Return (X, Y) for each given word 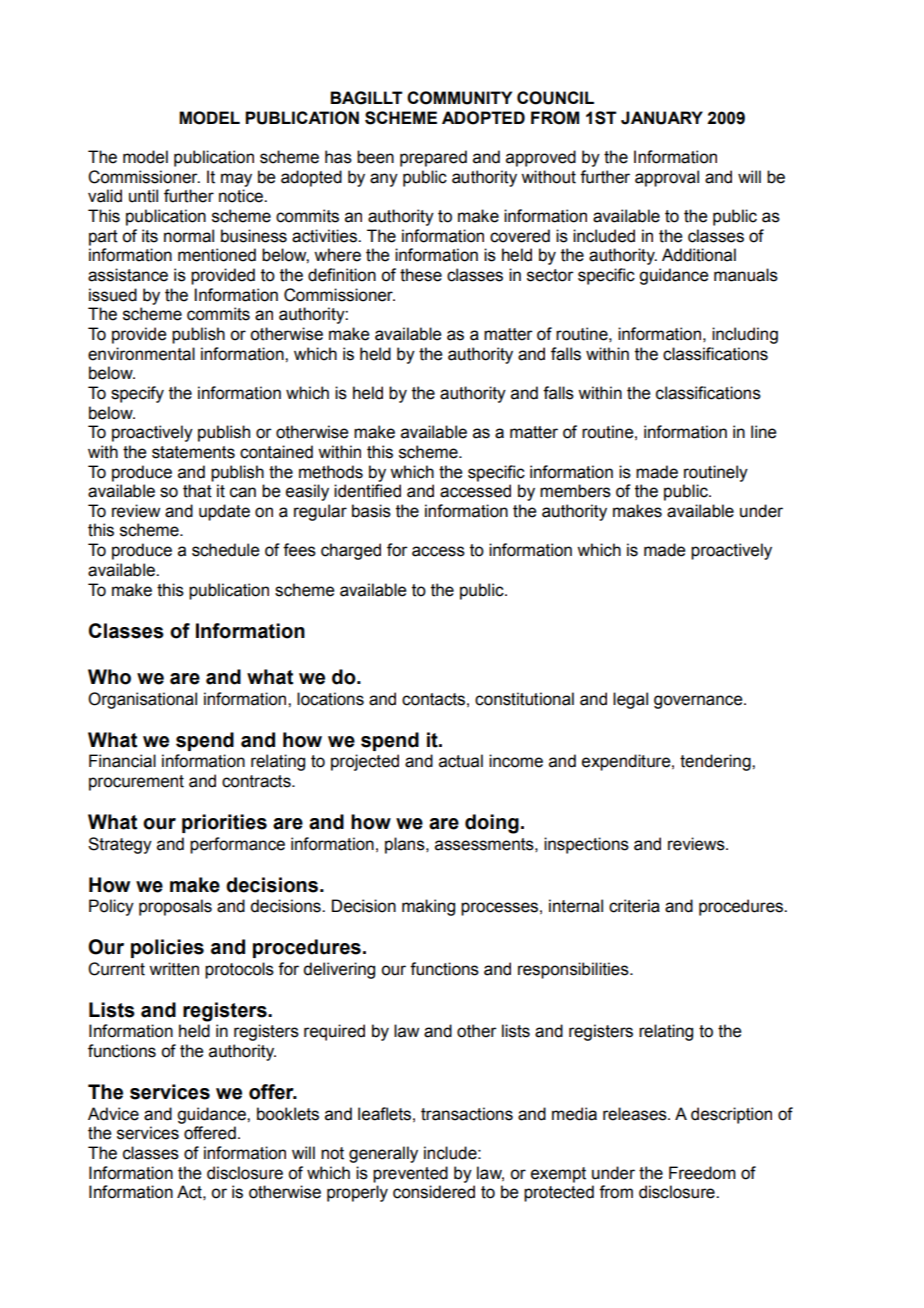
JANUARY (662, 118)
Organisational (142, 700)
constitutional (524, 699)
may (236, 180)
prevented (410, 1174)
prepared (433, 158)
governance (699, 702)
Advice (113, 1114)
